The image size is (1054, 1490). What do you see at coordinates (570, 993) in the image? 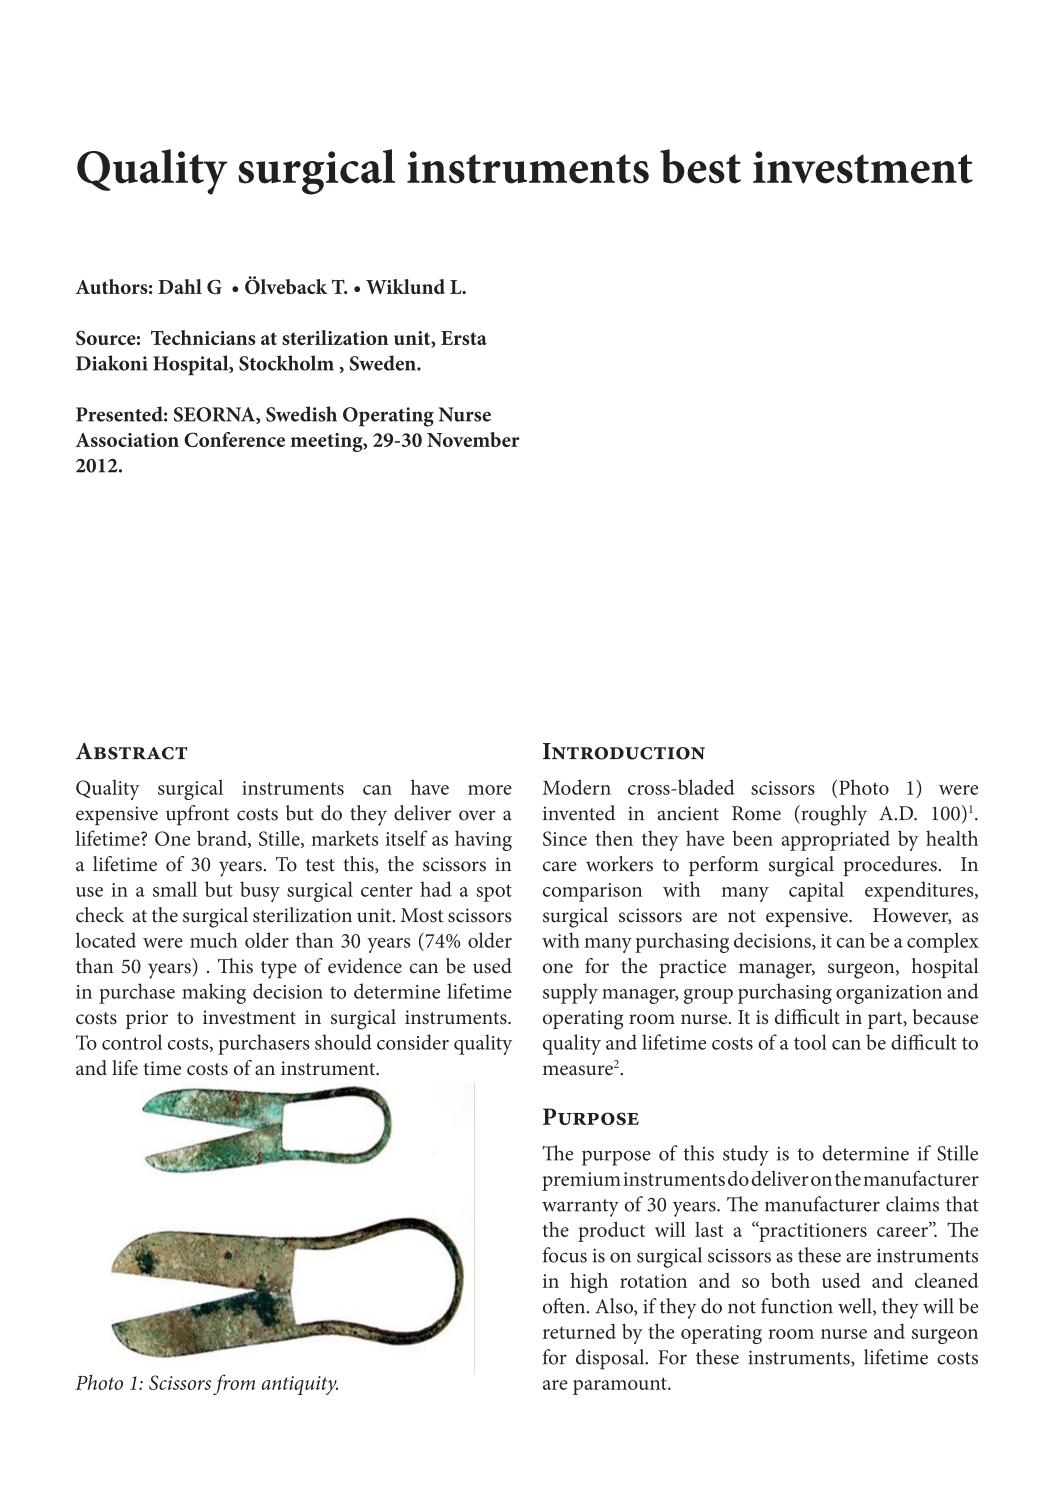
I see `supply` at bounding box center [570, 993].
